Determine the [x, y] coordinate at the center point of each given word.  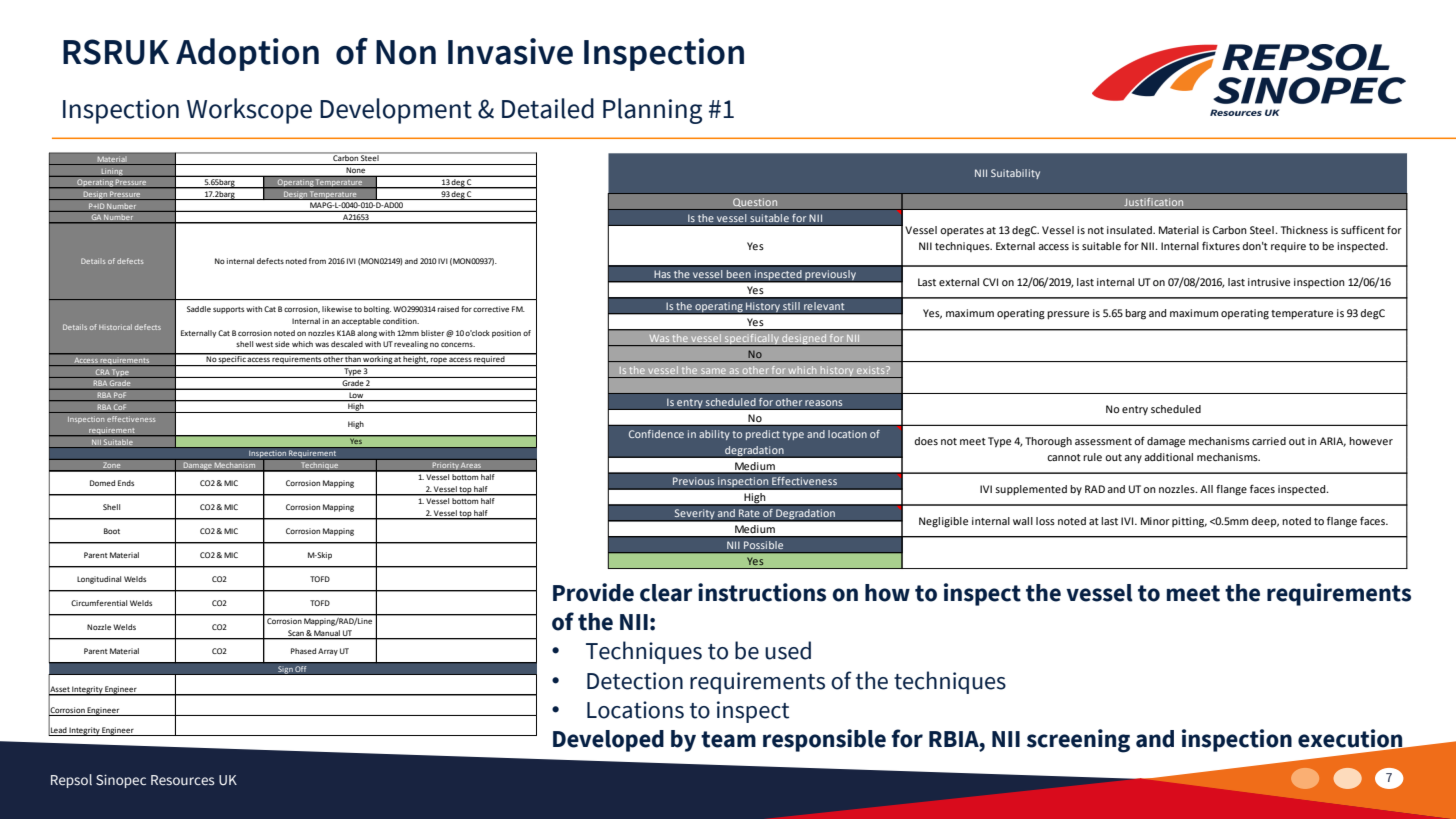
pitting [1189, 522]
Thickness [1304, 230]
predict [763, 435]
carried [1269, 441]
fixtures [1221, 246]
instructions [762, 592]
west [264, 344]
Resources [182, 780]
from [317, 261]
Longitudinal [99, 580]
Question [755, 202]
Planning [652, 111]
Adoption [247, 54]
